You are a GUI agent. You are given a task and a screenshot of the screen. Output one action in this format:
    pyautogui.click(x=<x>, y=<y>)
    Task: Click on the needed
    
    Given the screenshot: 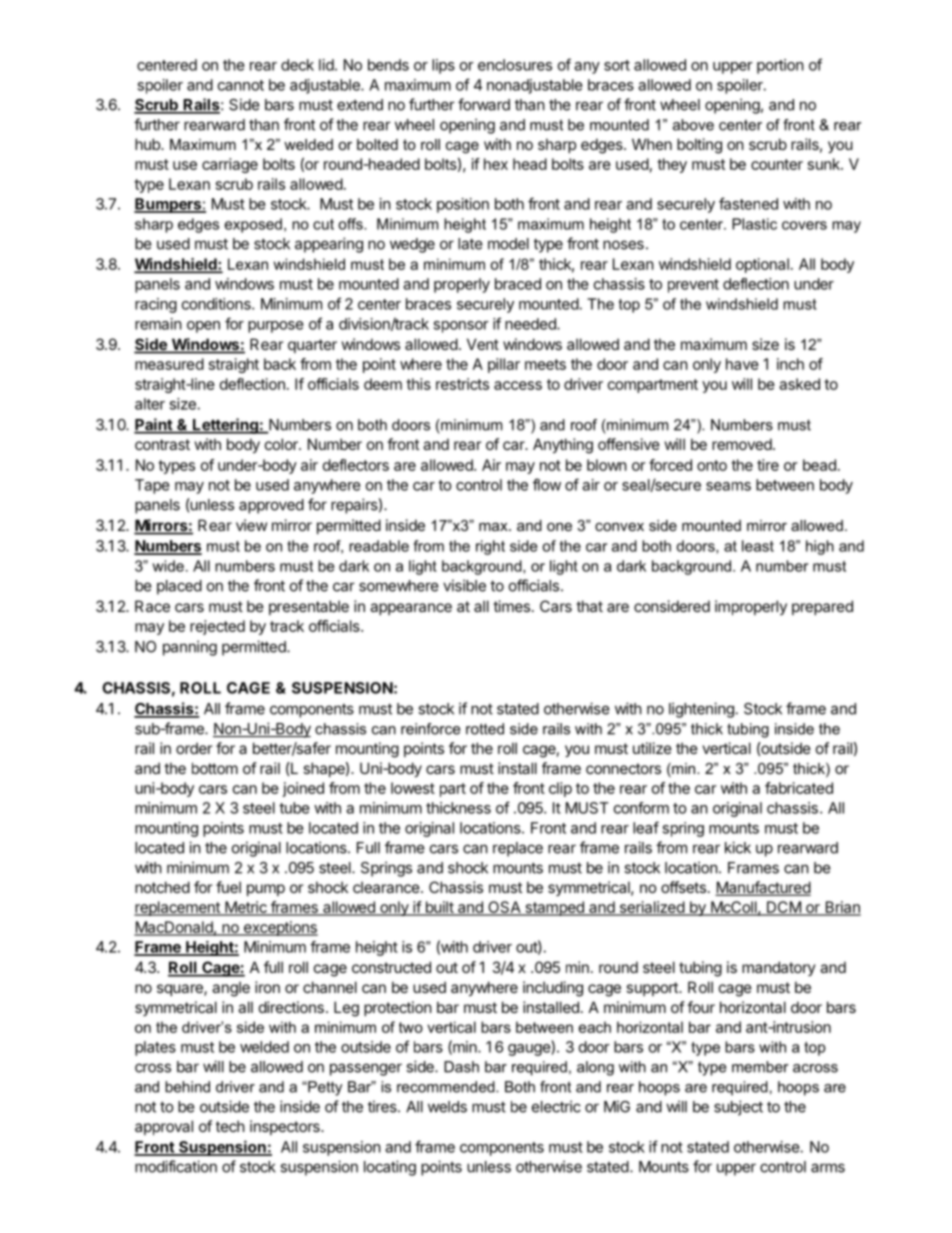 What is the action you would take?
    pyautogui.click(x=531, y=324)
